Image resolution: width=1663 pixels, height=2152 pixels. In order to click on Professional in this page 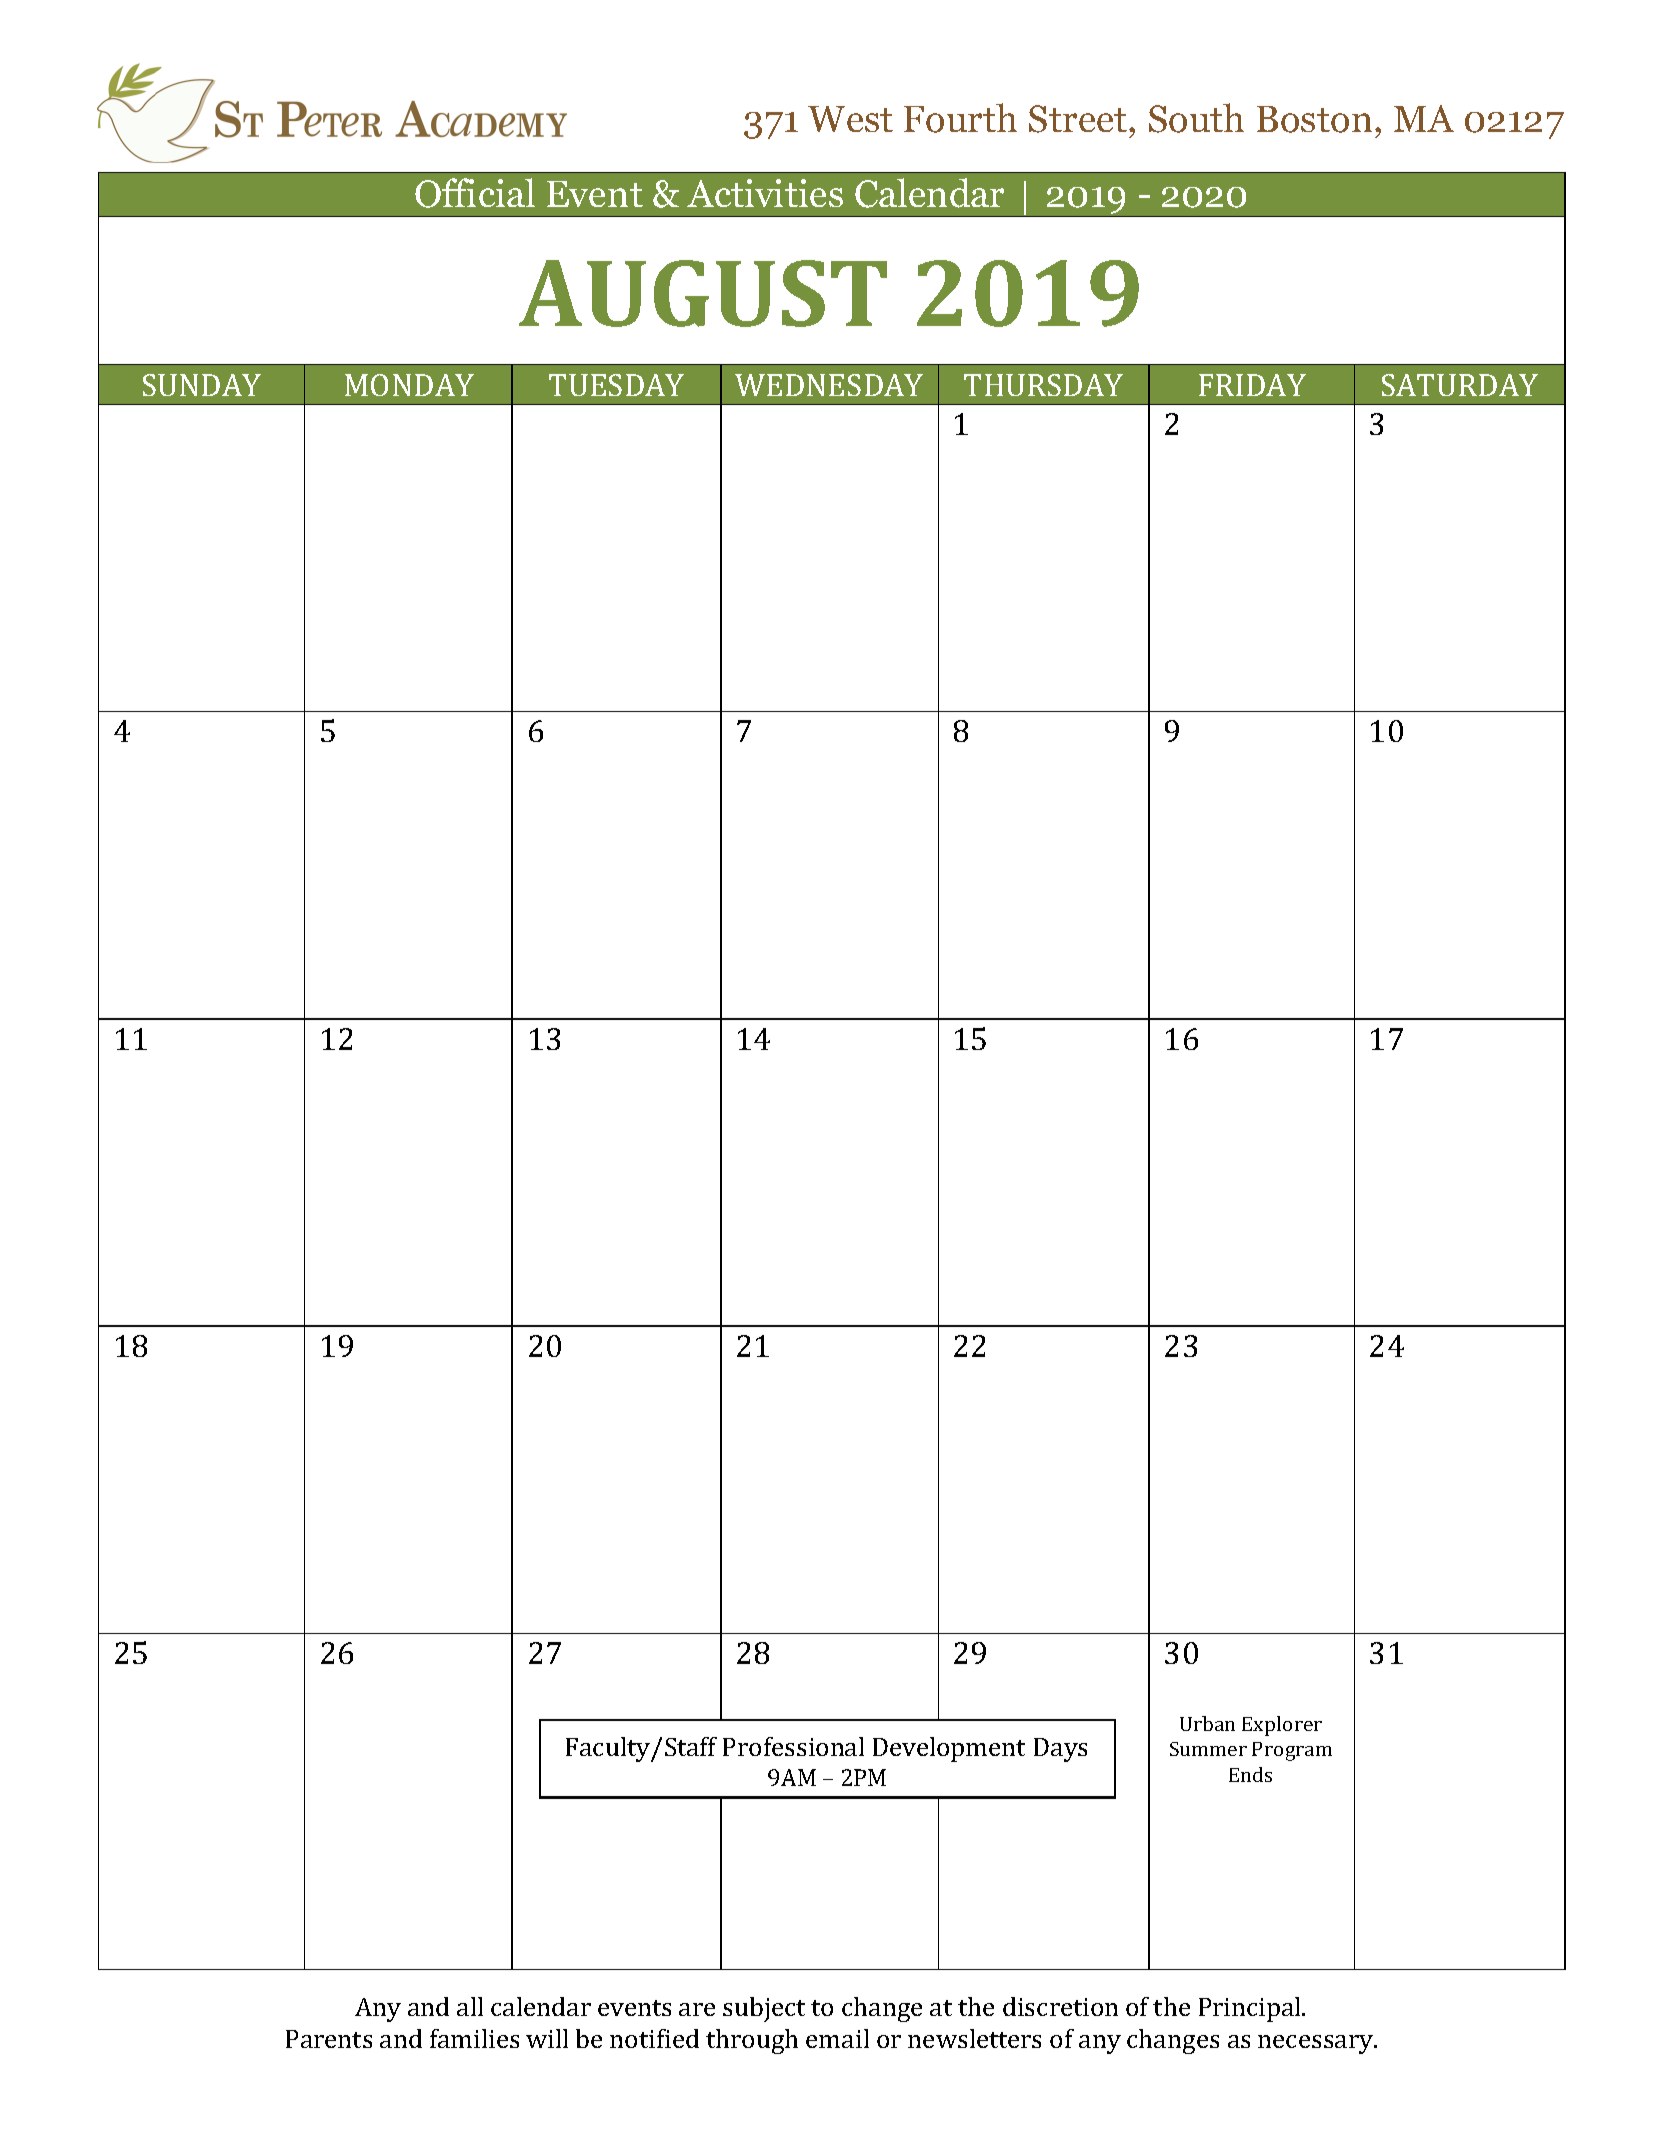, I will do `click(793, 1746)`.
